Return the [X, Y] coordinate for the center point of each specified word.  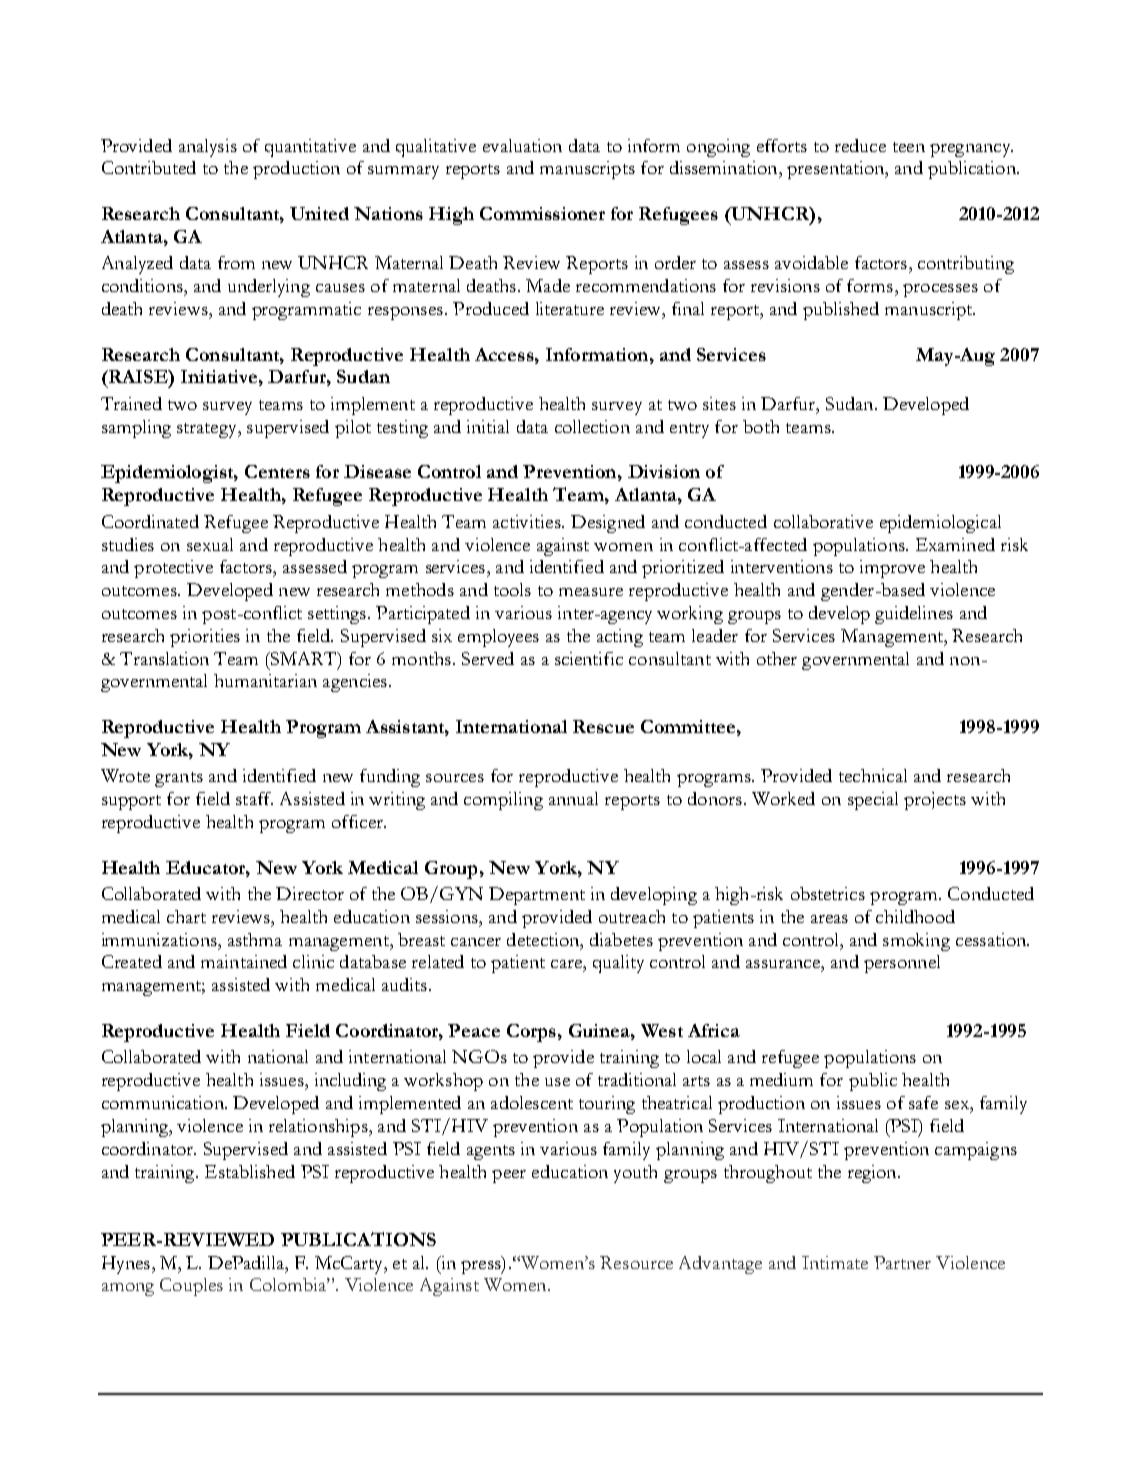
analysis [208, 148]
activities [528, 521]
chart [186, 916]
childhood [915, 916]
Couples [191, 1287]
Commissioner [542, 213]
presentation [837, 170]
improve [892, 569]
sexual [210, 544]
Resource [636, 1262]
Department [537, 896]
